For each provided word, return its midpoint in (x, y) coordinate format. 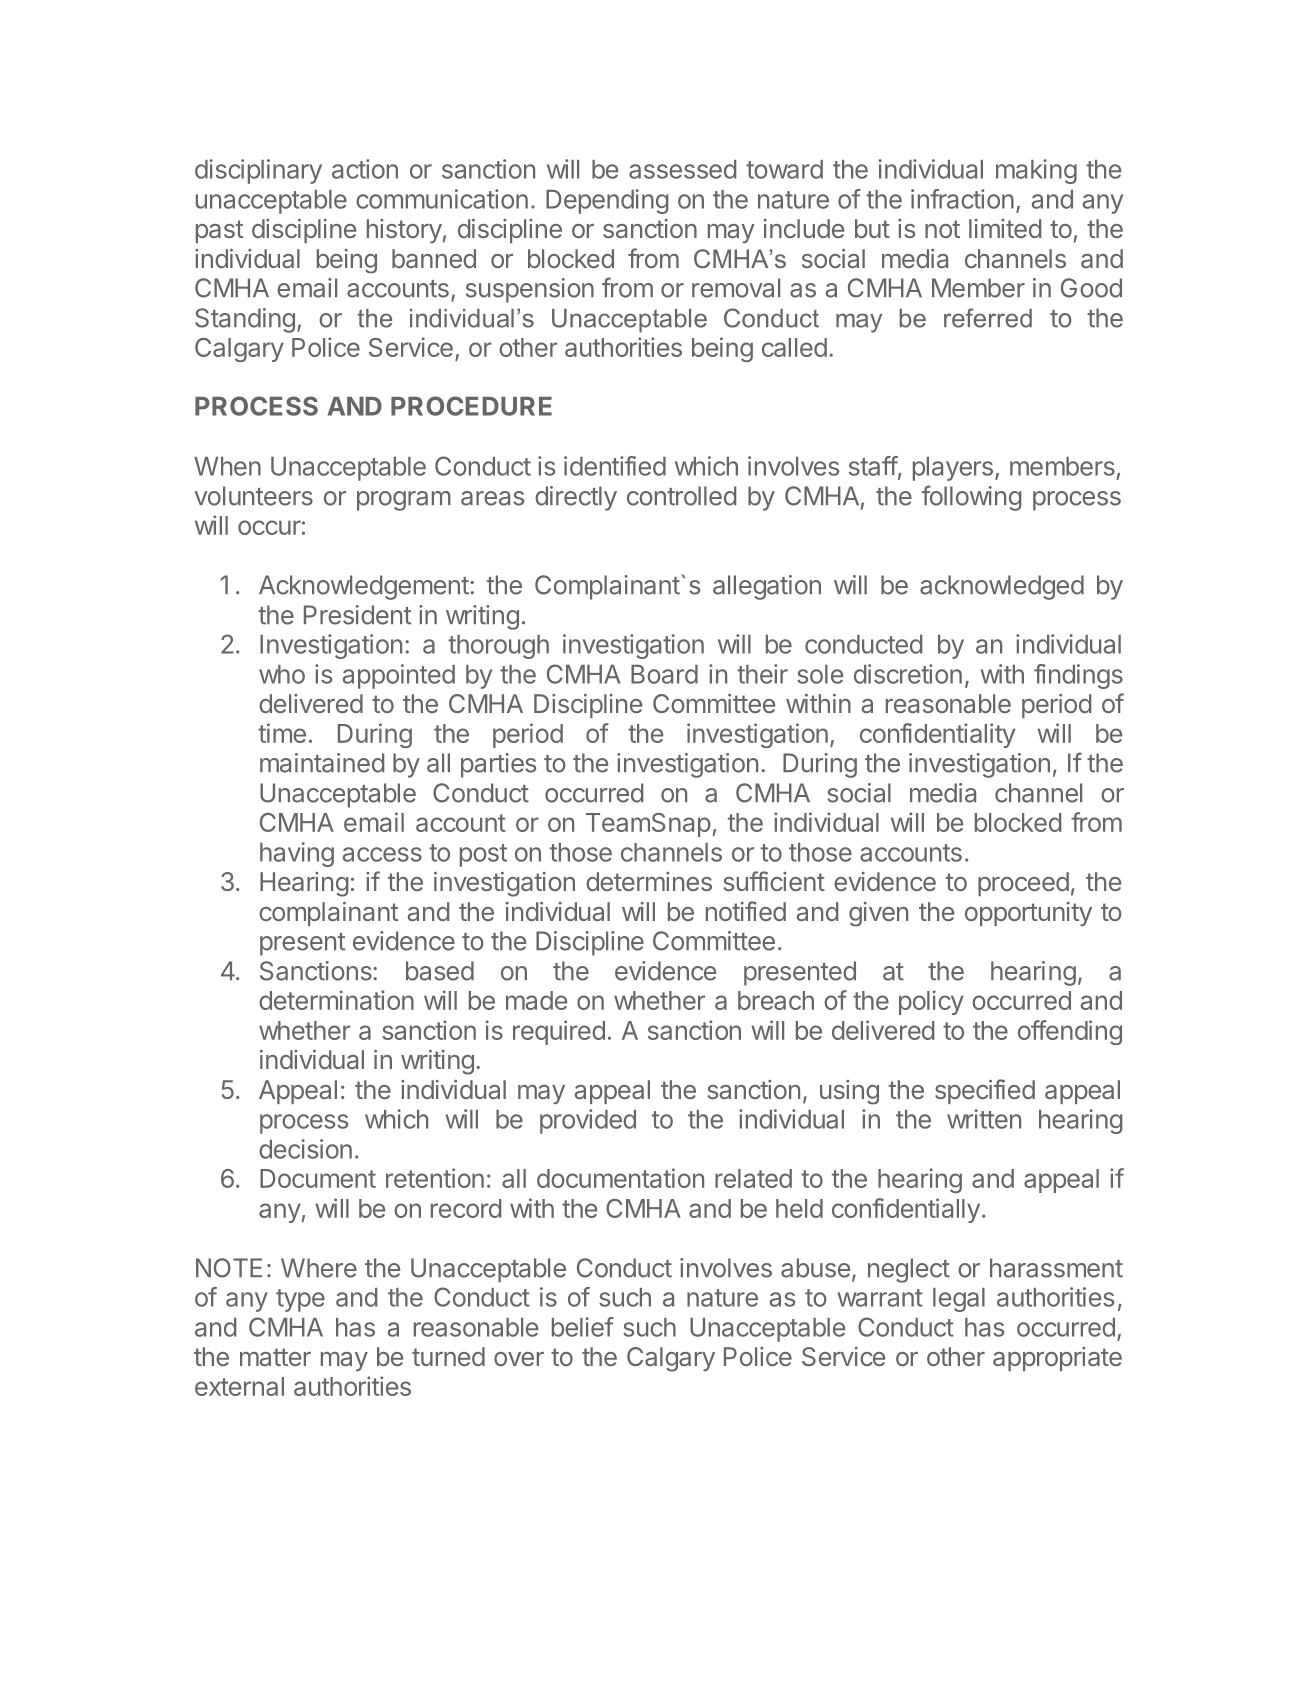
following (972, 498)
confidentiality (937, 735)
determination (336, 1000)
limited (1005, 228)
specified (985, 1091)
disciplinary (258, 171)
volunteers (253, 496)
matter (275, 1357)
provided (588, 1121)
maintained (322, 763)
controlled (681, 496)
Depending (607, 201)
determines (649, 881)
